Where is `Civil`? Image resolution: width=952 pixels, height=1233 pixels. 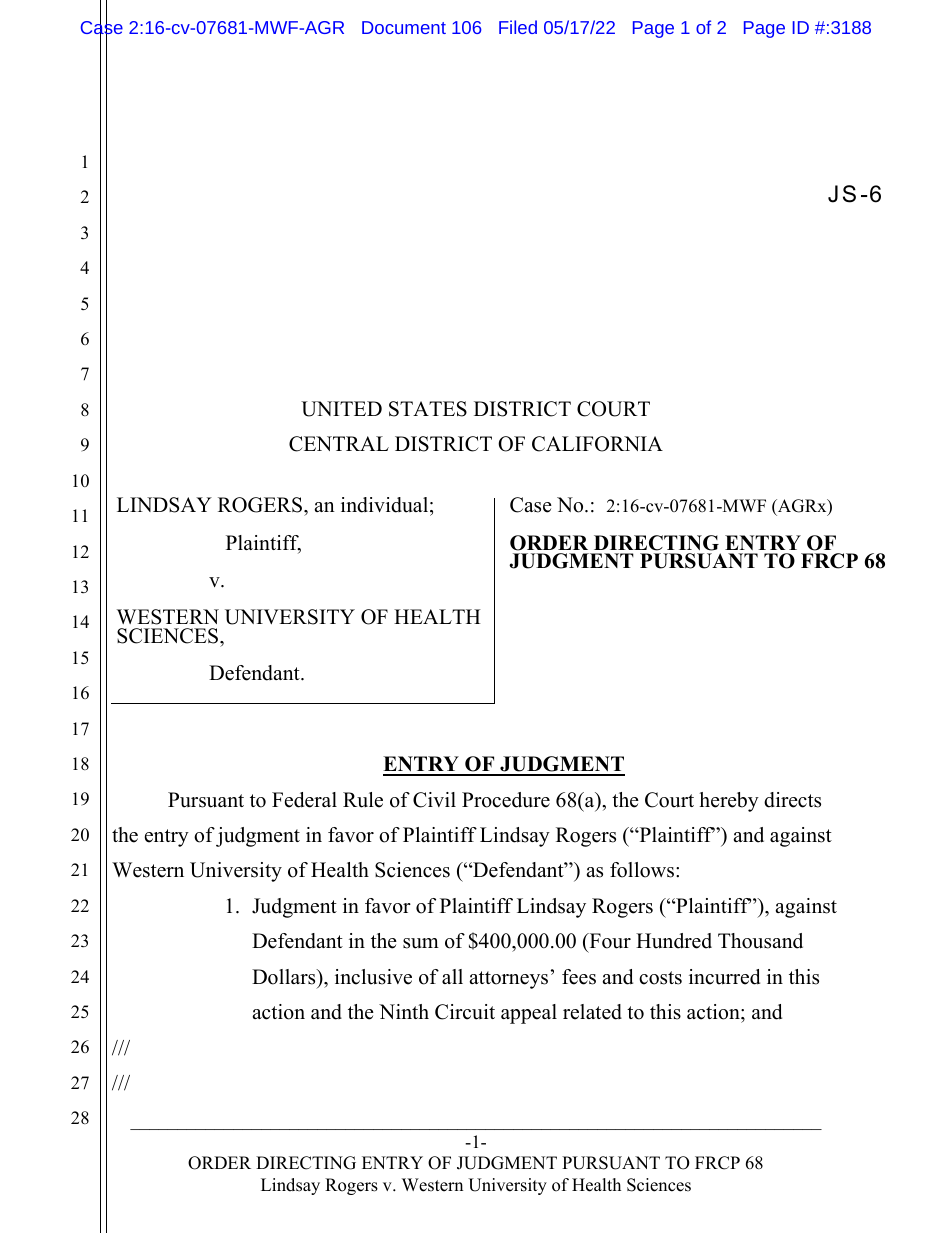
Civil is located at coordinates (434, 800).
